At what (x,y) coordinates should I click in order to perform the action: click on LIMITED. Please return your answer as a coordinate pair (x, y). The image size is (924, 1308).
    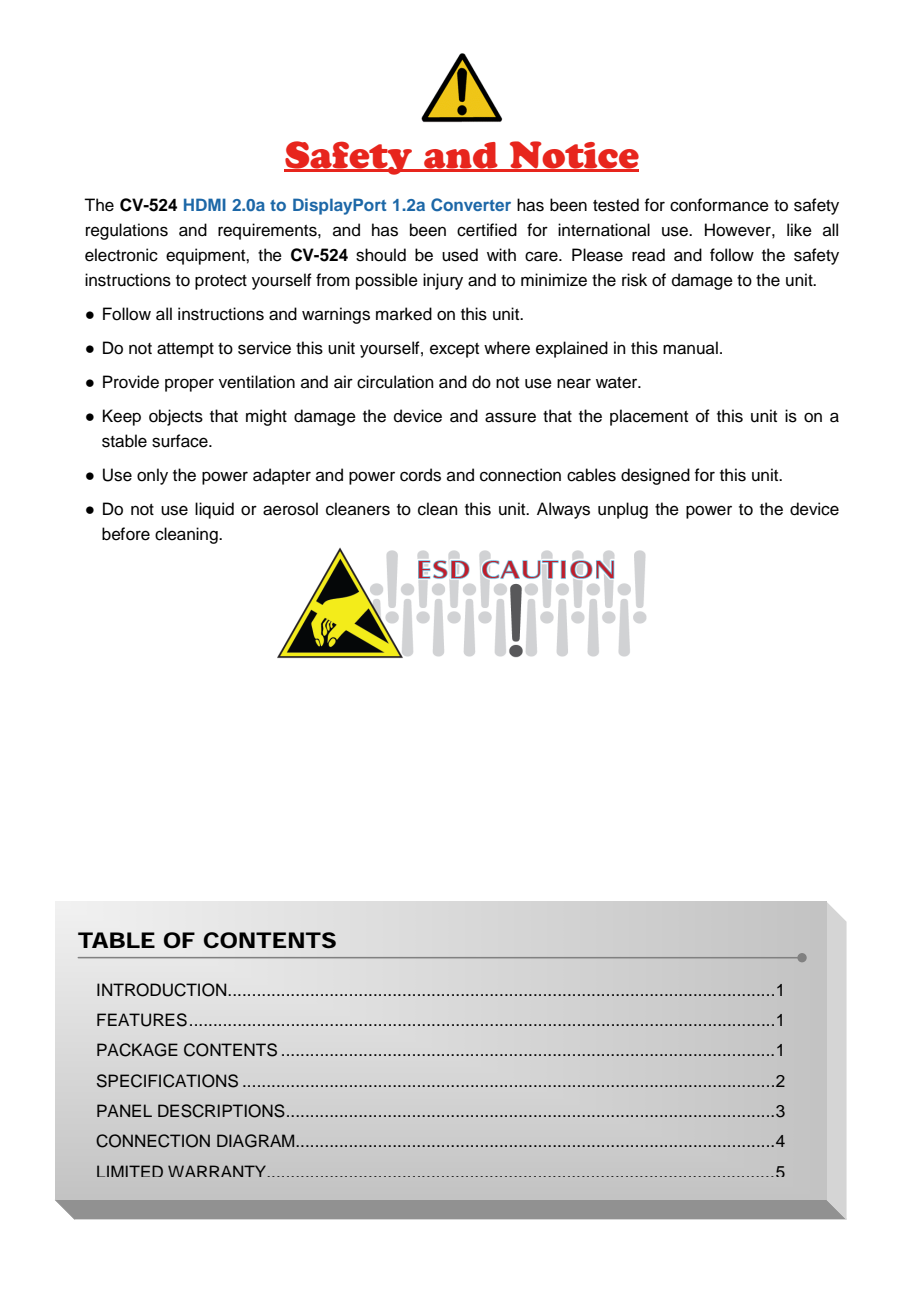
    Looking at the image, I should click on (130, 1171).
